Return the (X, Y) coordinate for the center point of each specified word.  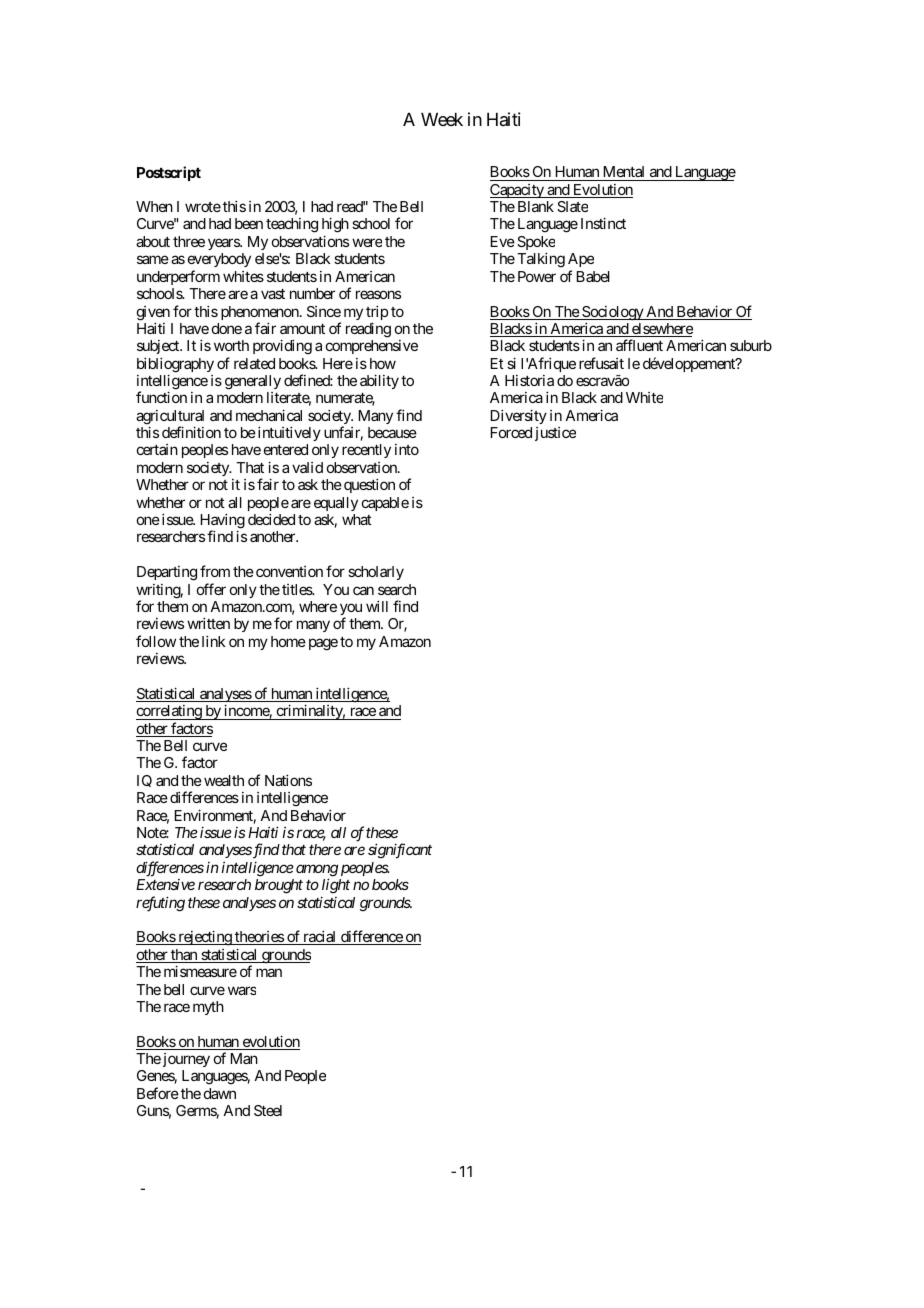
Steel (268, 1110)
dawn (220, 1093)
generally (253, 382)
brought (279, 886)
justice (555, 434)
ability (379, 381)
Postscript (169, 173)
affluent (639, 345)
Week (442, 119)
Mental (624, 171)
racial (320, 937)
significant (400, 851)
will (377, 606)
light (336, 886)
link (214, 641)
